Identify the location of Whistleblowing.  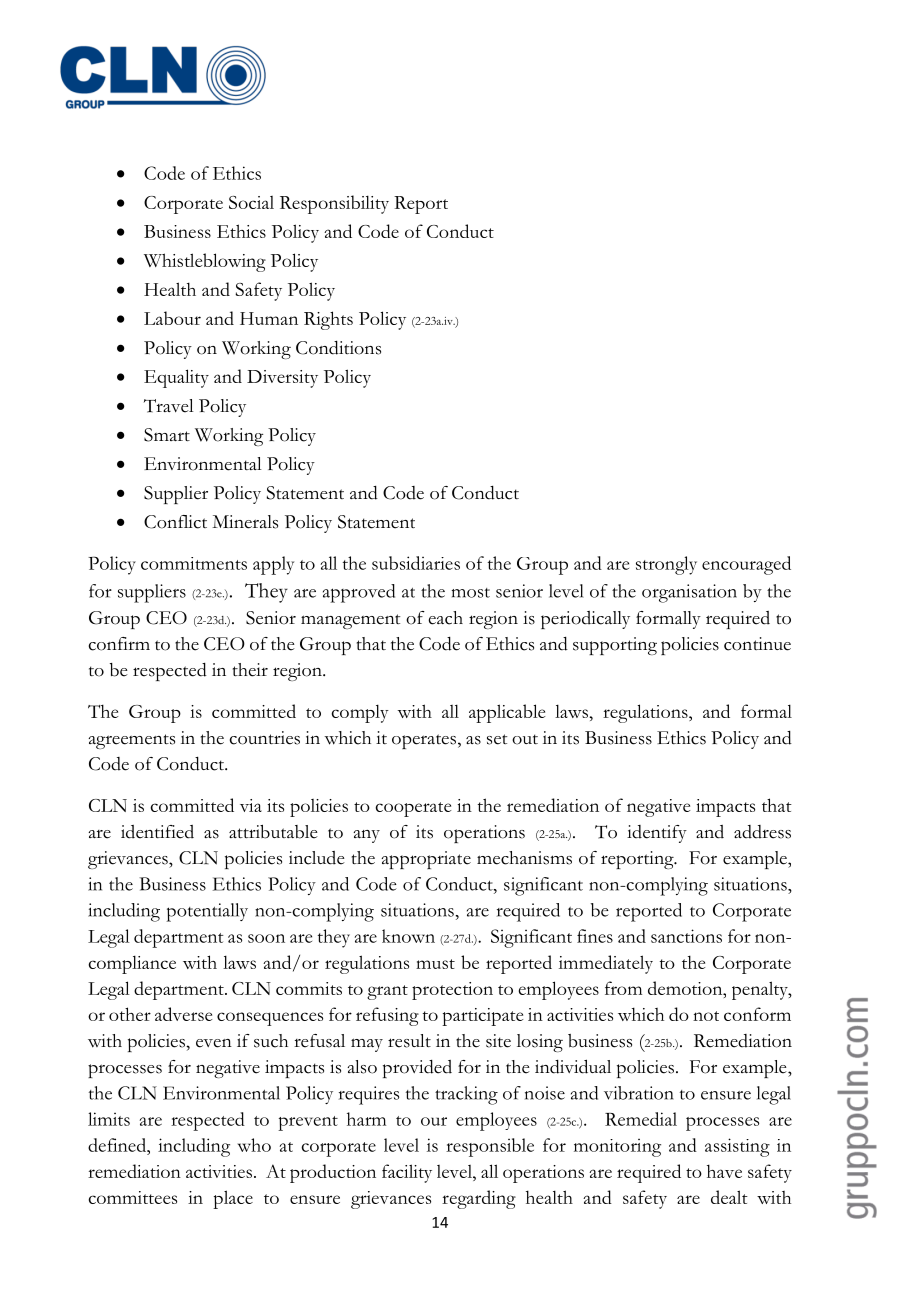
(205, 262).
